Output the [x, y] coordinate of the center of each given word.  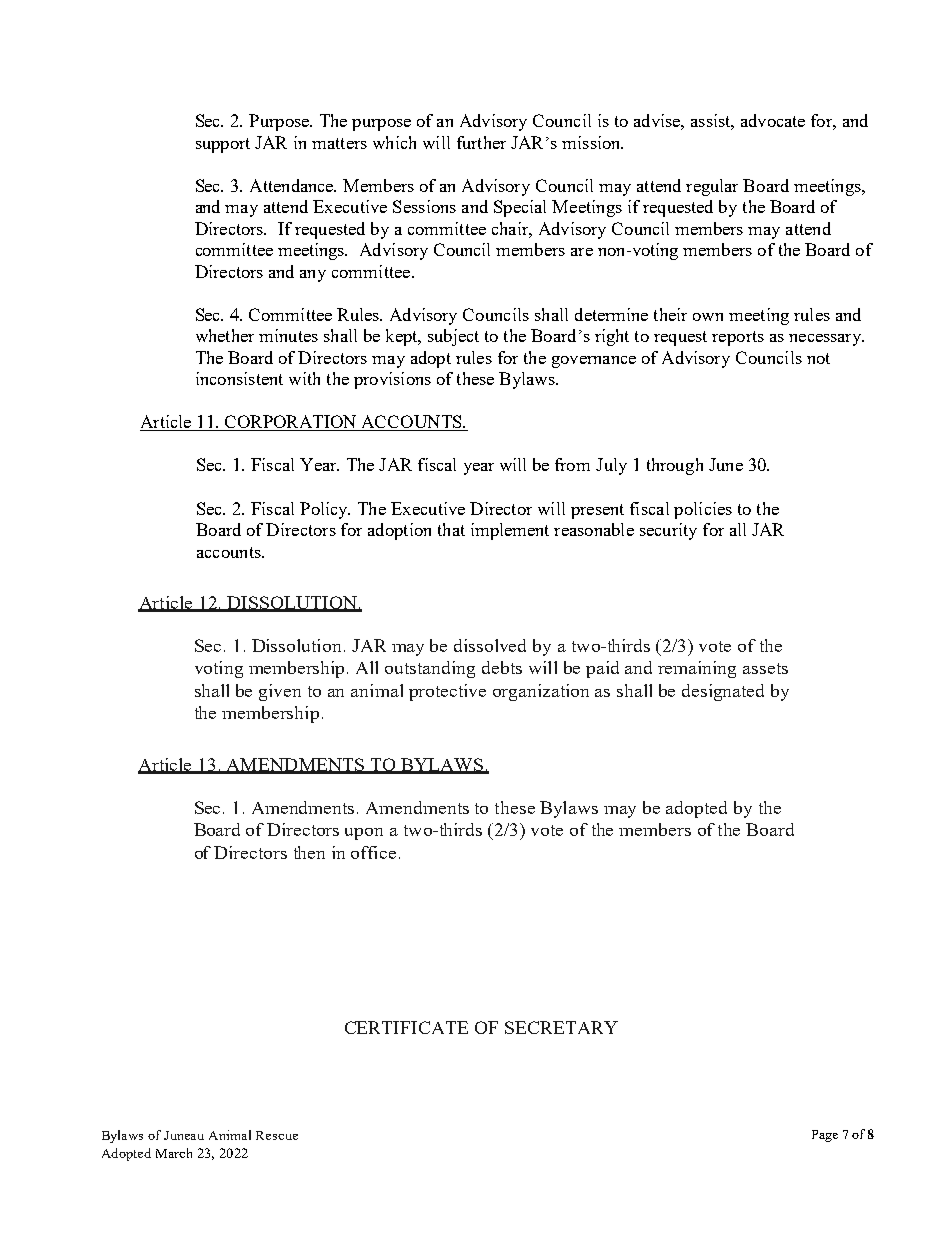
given [280, 692]
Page [825, 1136]
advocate [773, 120]
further [481, 142]
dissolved [490, 645]
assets [765, 668]
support [223, 145]
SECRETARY [561, 1027]
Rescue [277, 1135]
